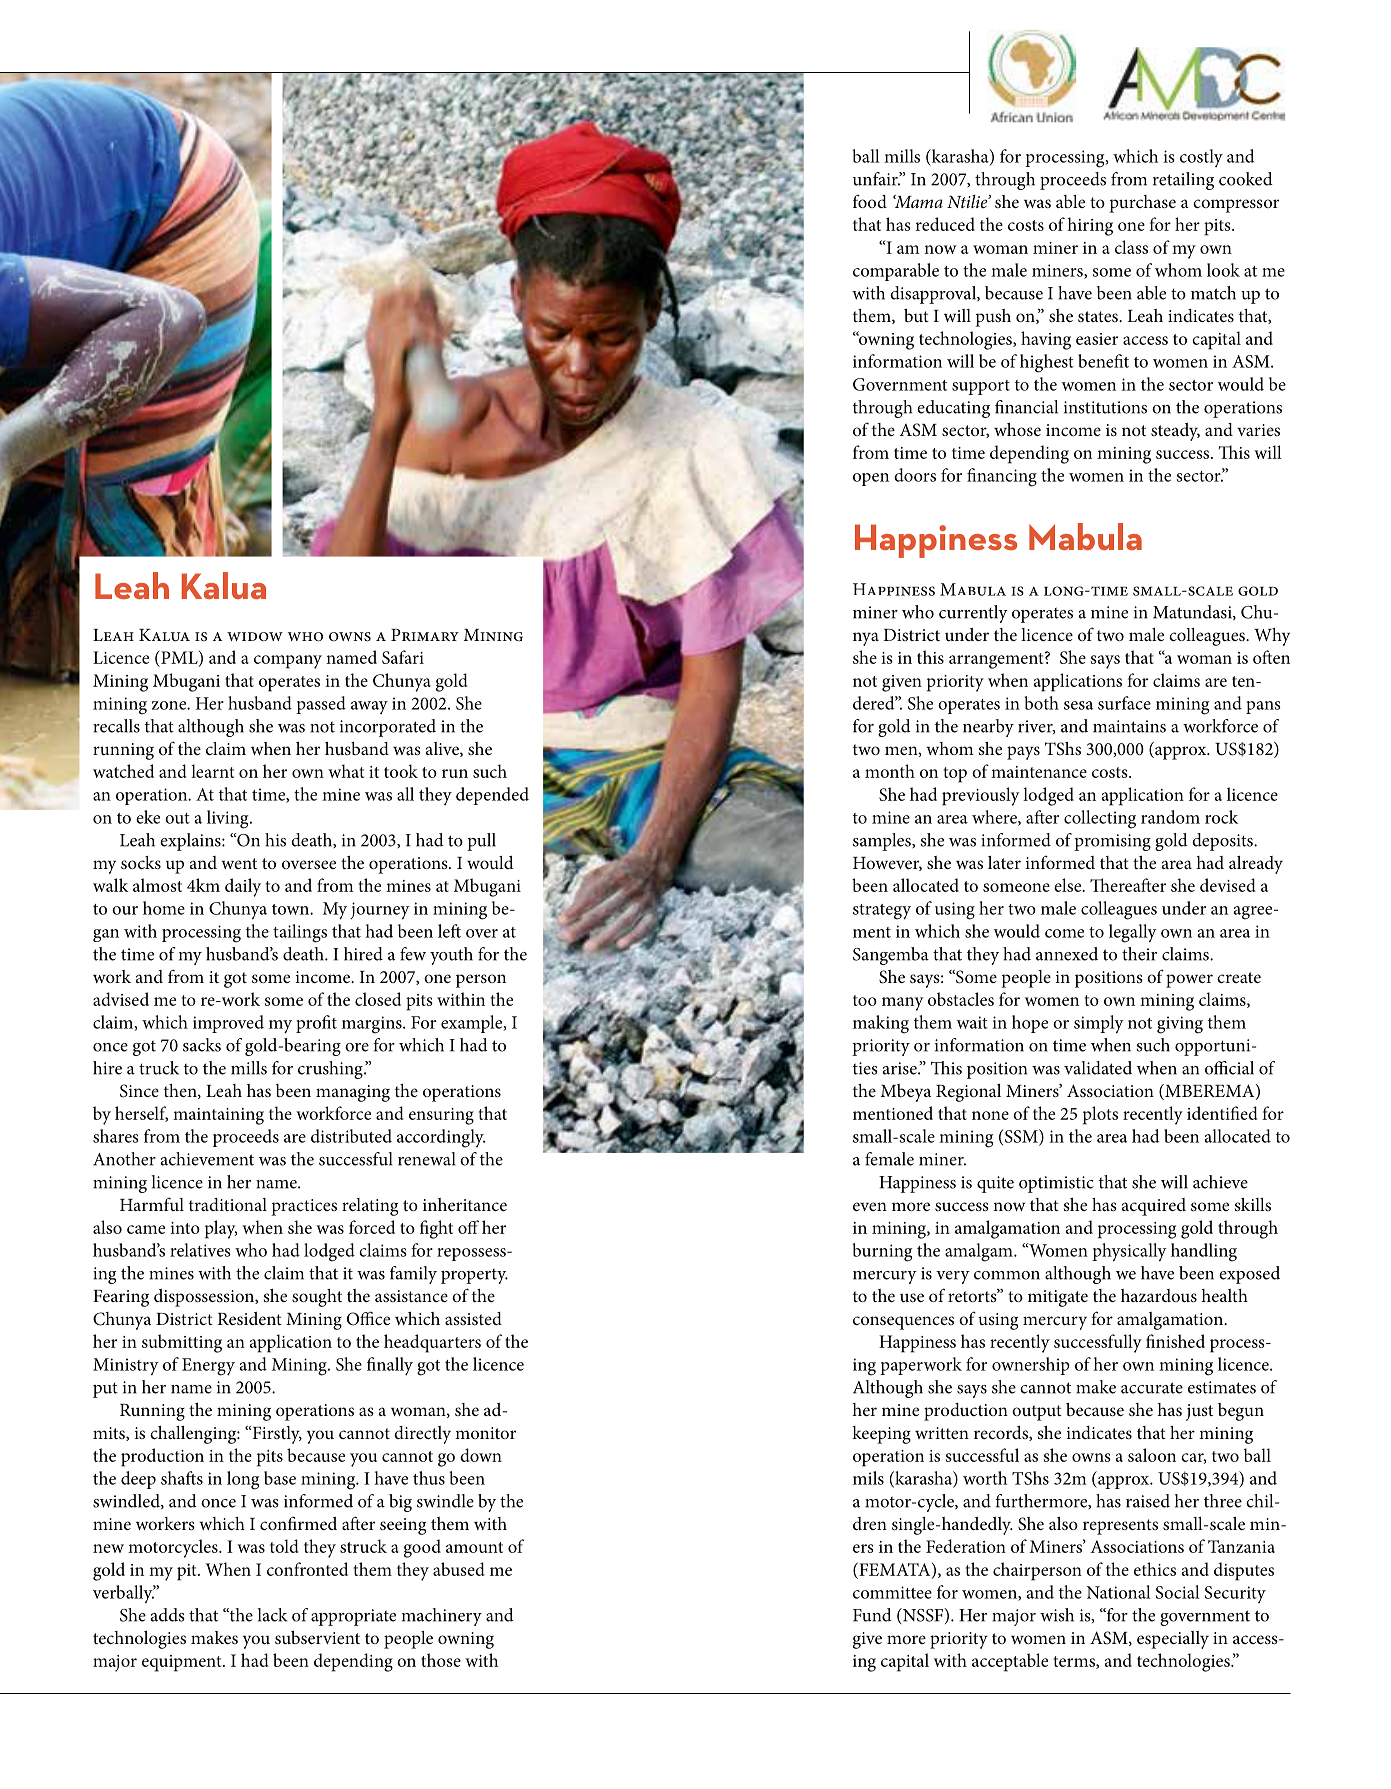 Image resolution: width=1391 pixels, height=1789 pixels. What do you see at coordinates (882, 912) in the screenshot?
I see `strategy` at bounding box center [882, 912].
